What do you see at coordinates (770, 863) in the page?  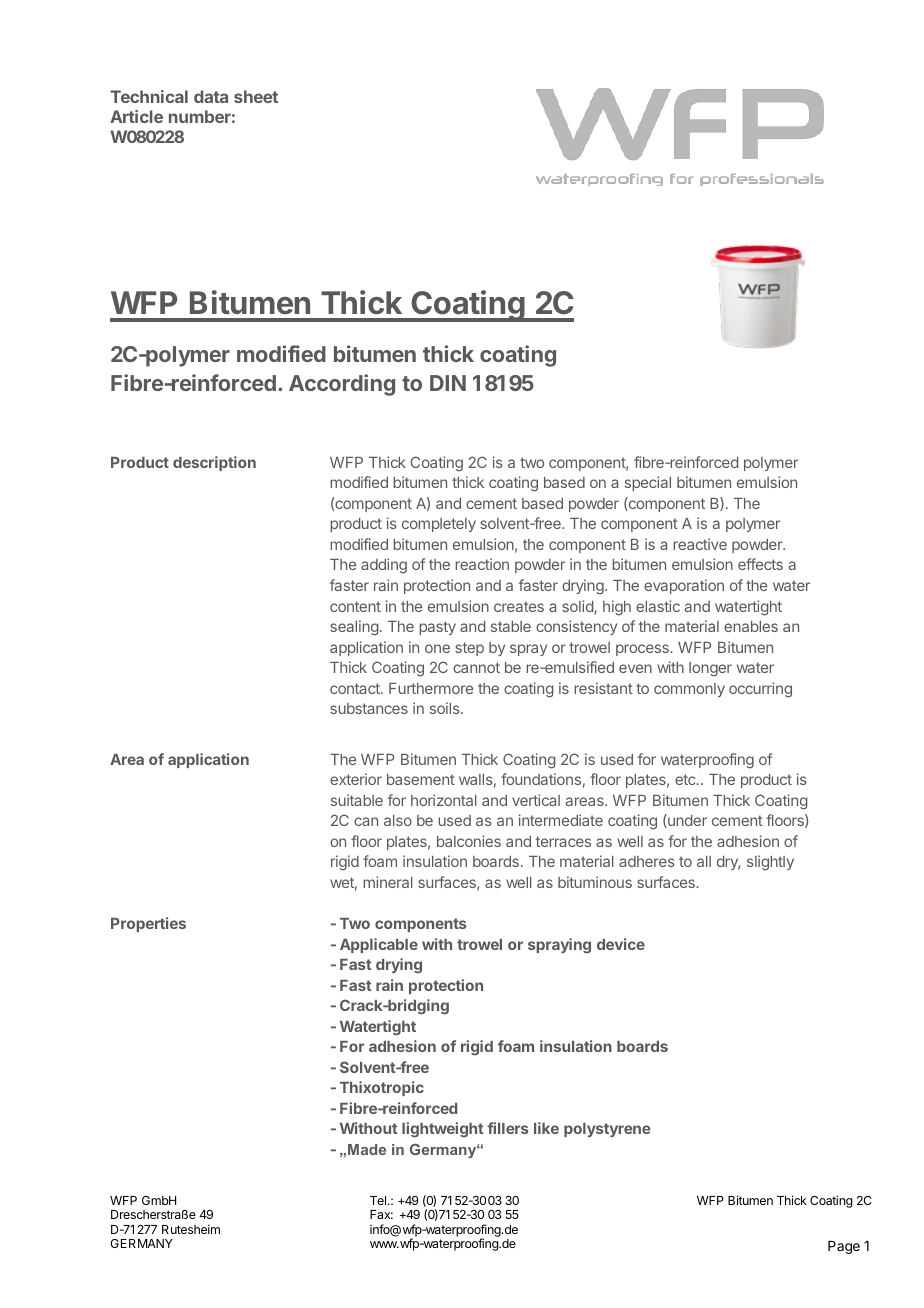 I see `slightly` at bounding box center [770, 863].
